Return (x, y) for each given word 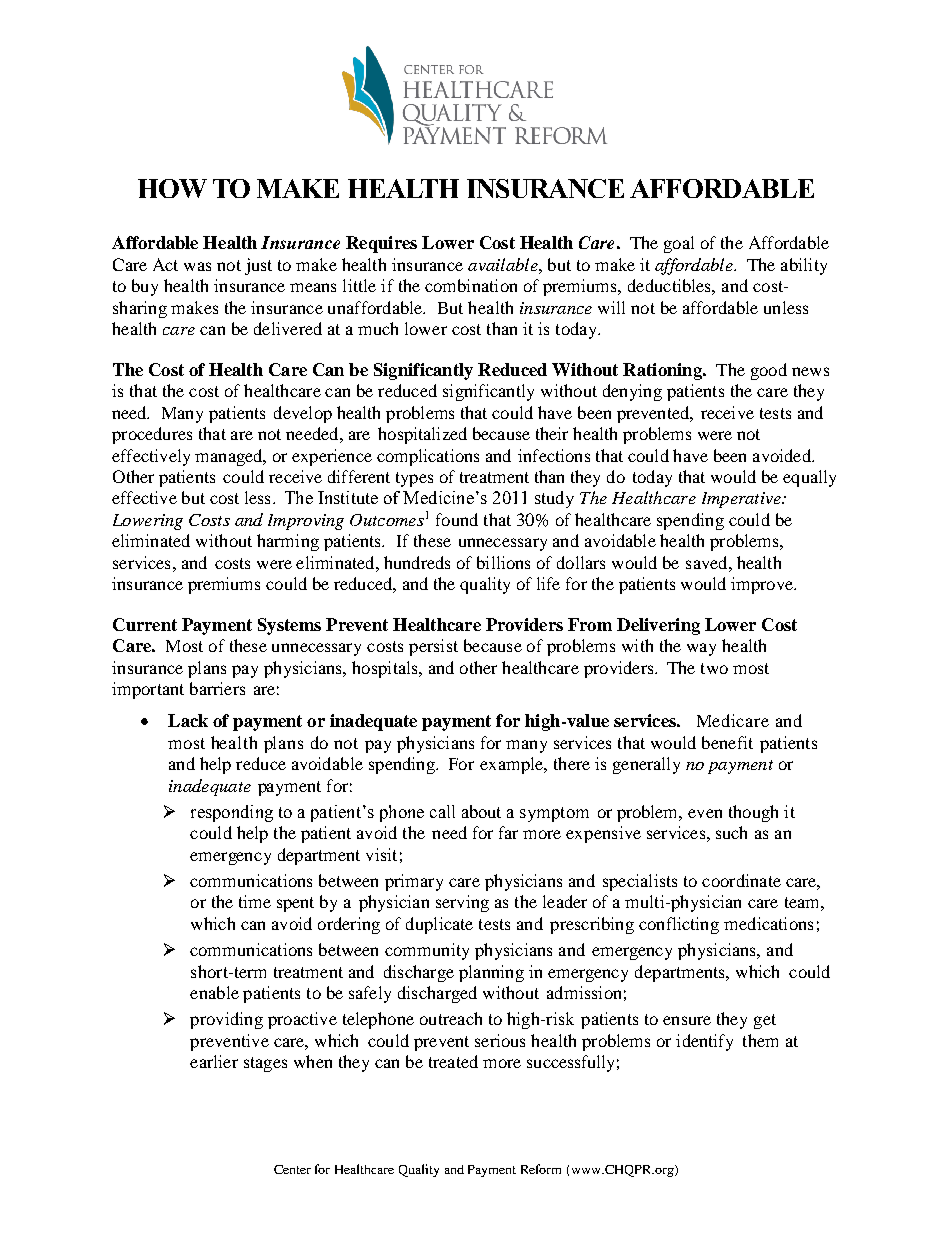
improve (763, 585)
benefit (727, 742)
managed (230, 457)
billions (503, 562)
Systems (289, 626)
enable (214, 992)
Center (292, 1169)
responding (232, 813)
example (513, 765)
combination (471, 285)
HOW (172, 188)
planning (491, 973)
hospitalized (422, 435)
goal (679, 244)
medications (768, 923)
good (769, 371)
